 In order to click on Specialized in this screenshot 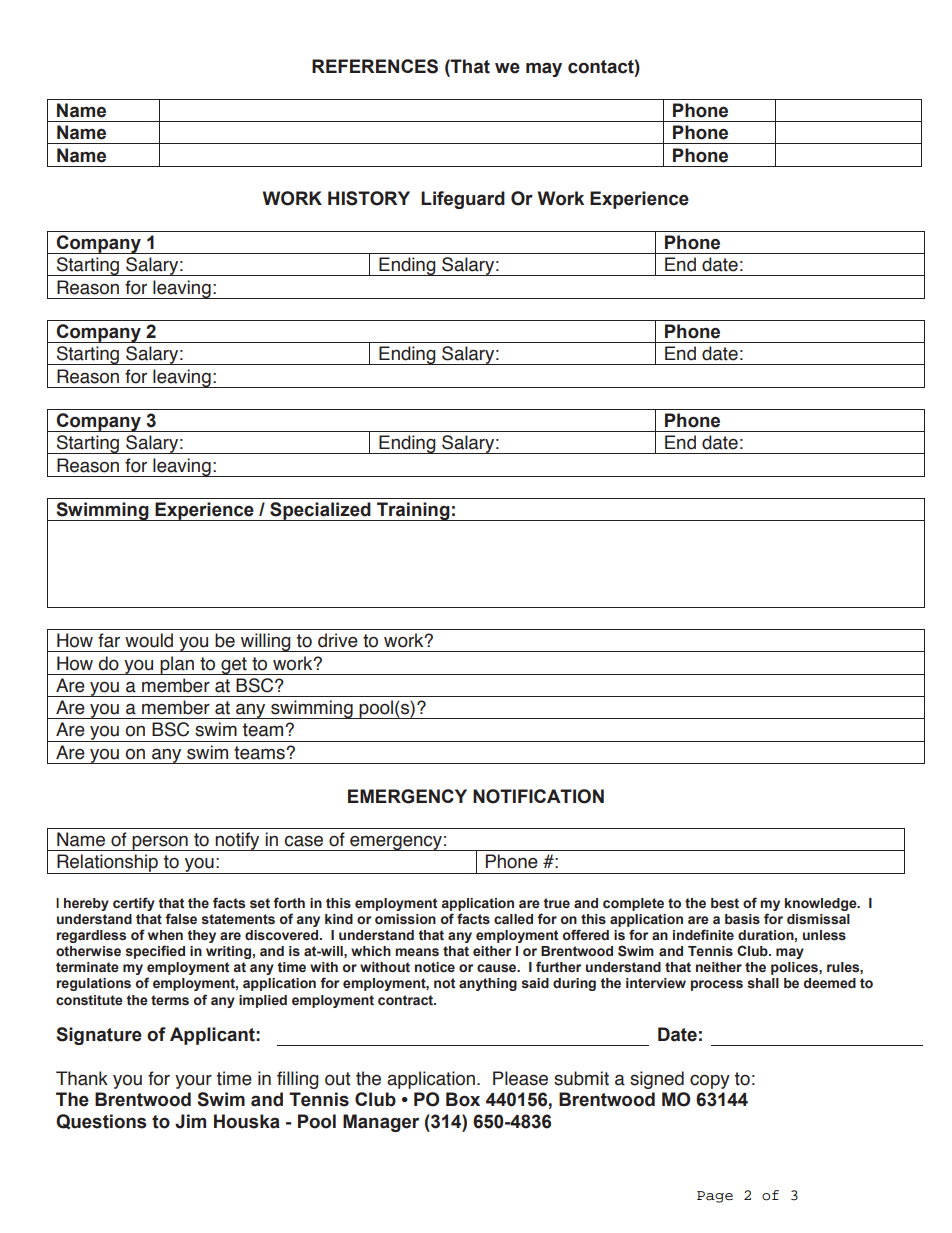, I will do `click(320, 511)`.
